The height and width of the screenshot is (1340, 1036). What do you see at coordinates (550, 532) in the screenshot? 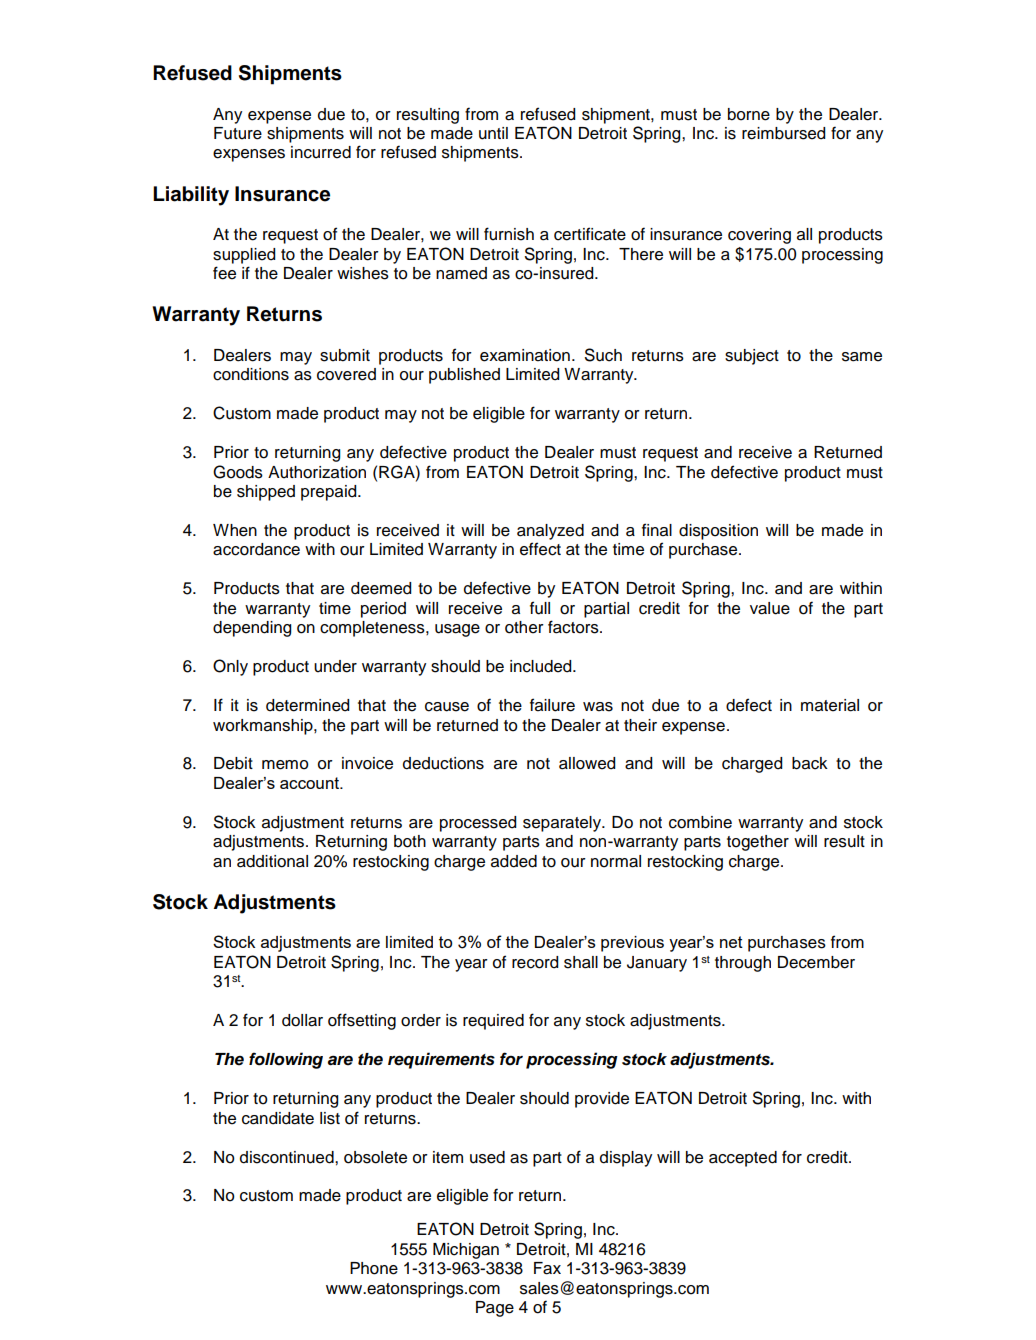
I see `analyzed` at bounding box center [550, 532].
